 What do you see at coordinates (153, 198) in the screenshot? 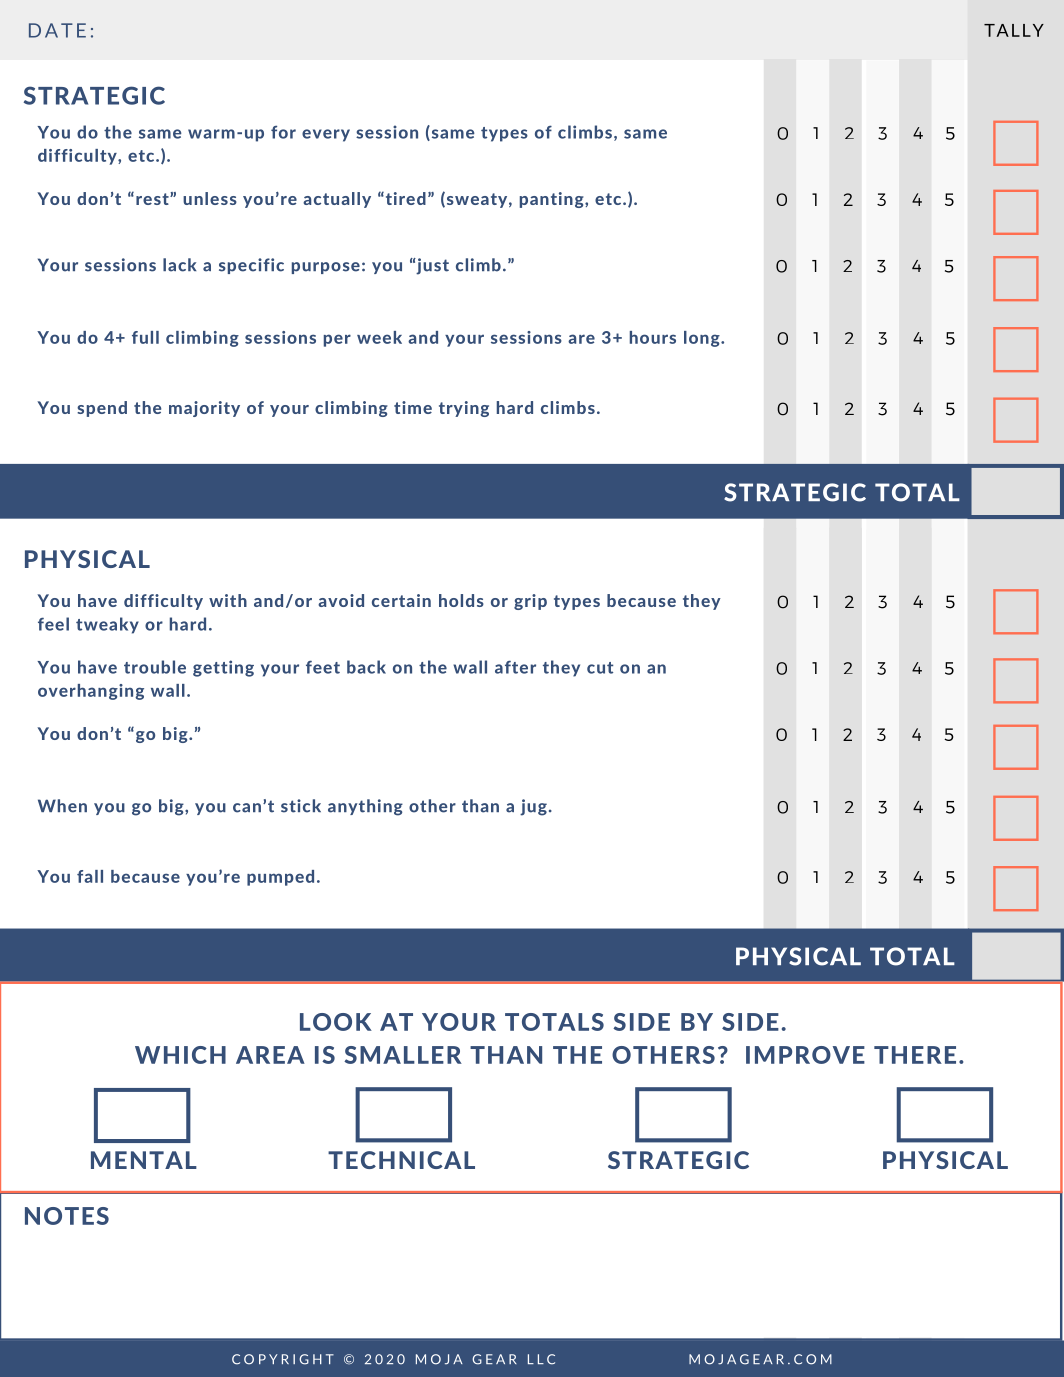
I see `rest` at bounding box center [153, 198].
